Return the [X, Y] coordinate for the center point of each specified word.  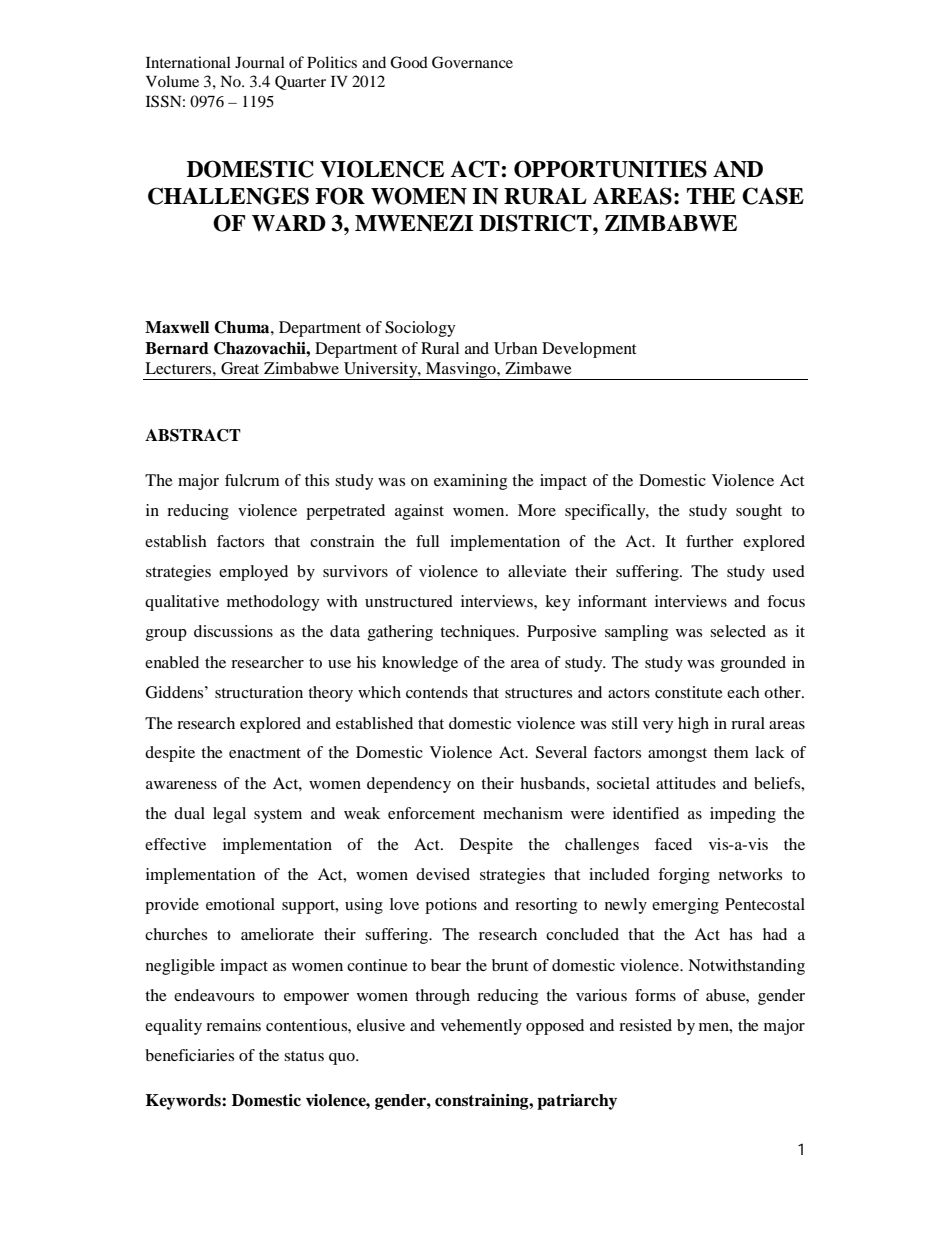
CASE [773, 196]
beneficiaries [189, 1055]
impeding [743, 815]
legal [229, 815]
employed [253, 573]
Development [589, 350]
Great [240, 368]
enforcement [431, 813]
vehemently [481, 1027]
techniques [478, 633]
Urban [516, 348]
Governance [472, 62]
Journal [260, 62]
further [710, 541]
